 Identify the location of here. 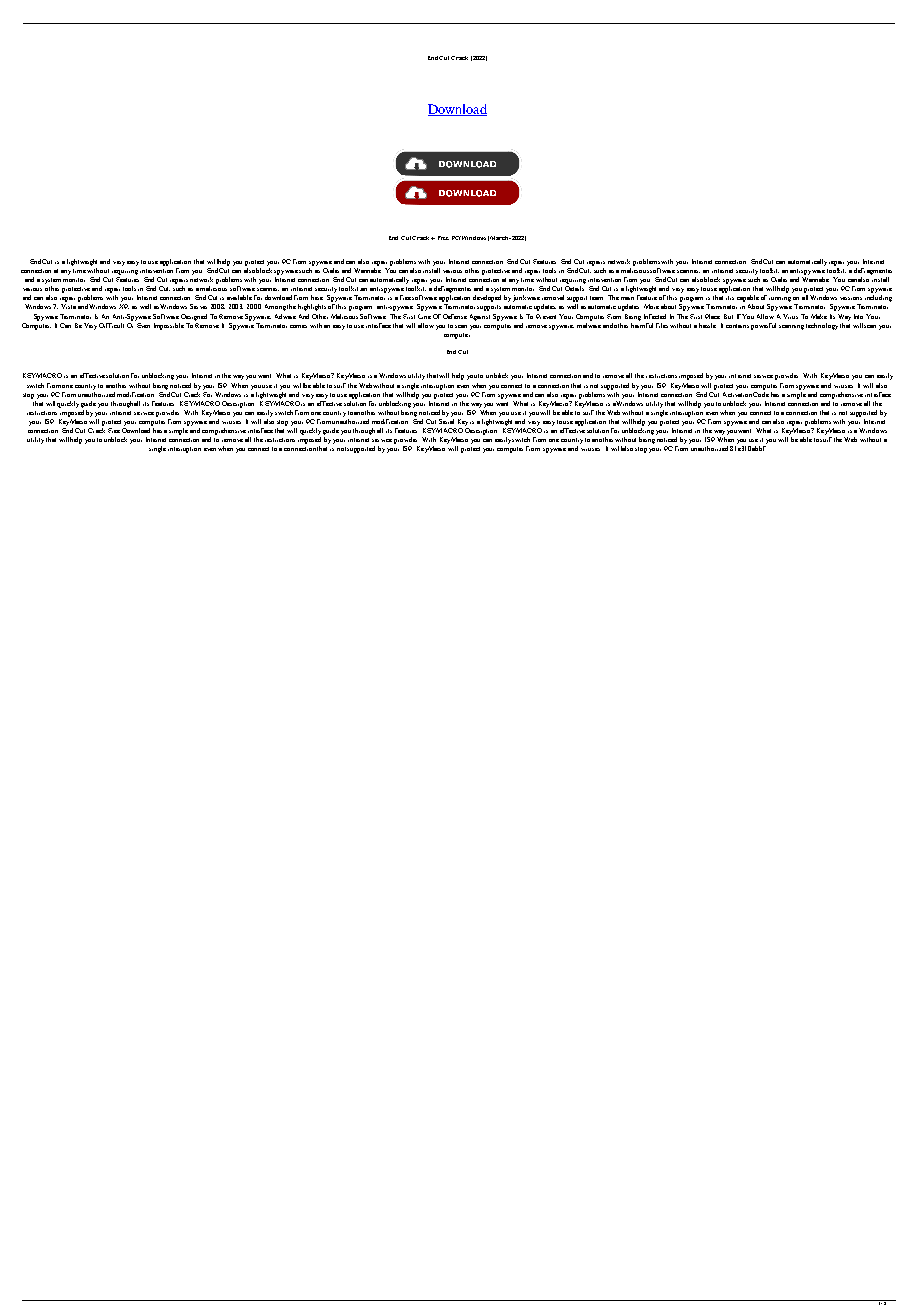
(317, 297).
